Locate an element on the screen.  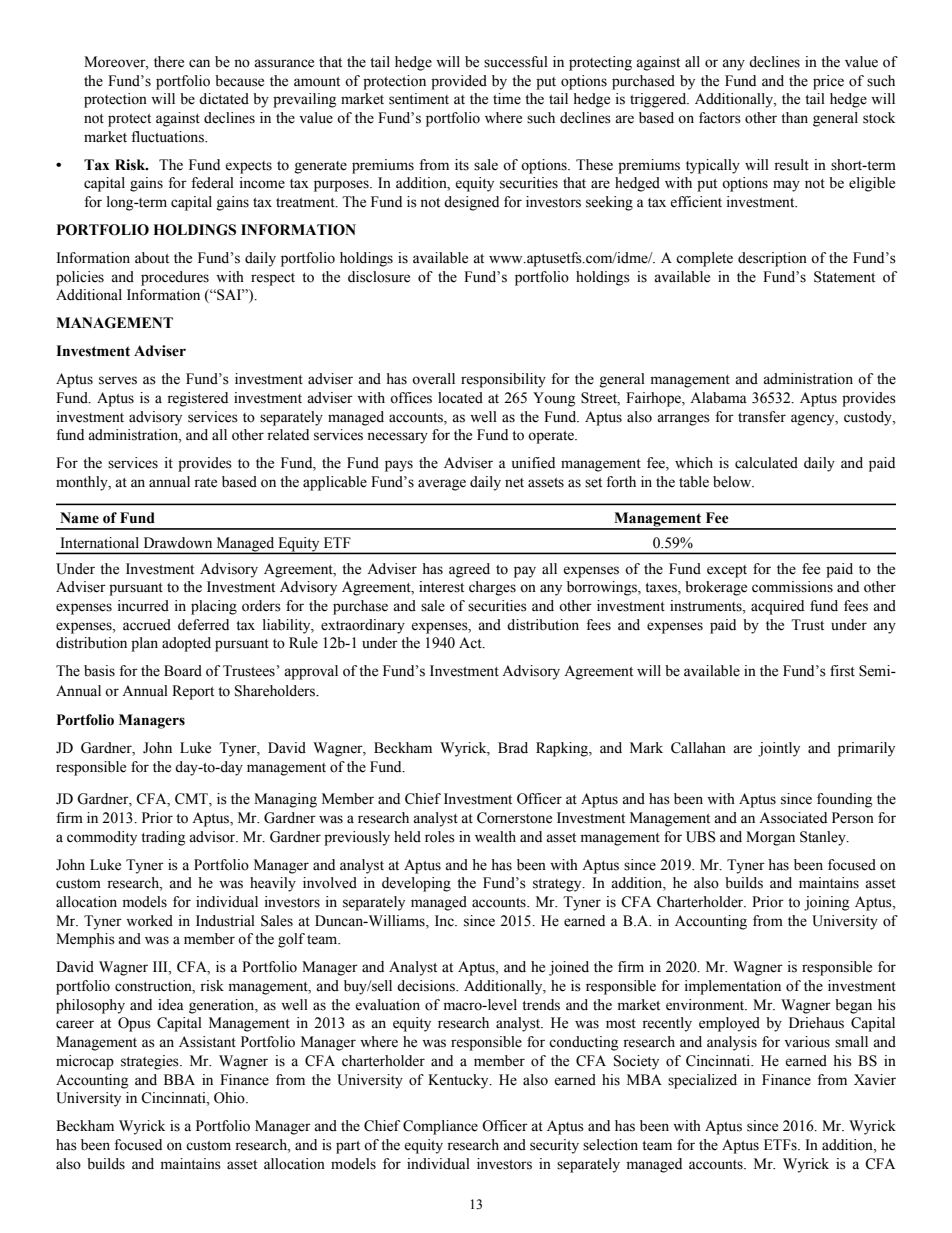
BBA is located at coordinates (179, 1079).
